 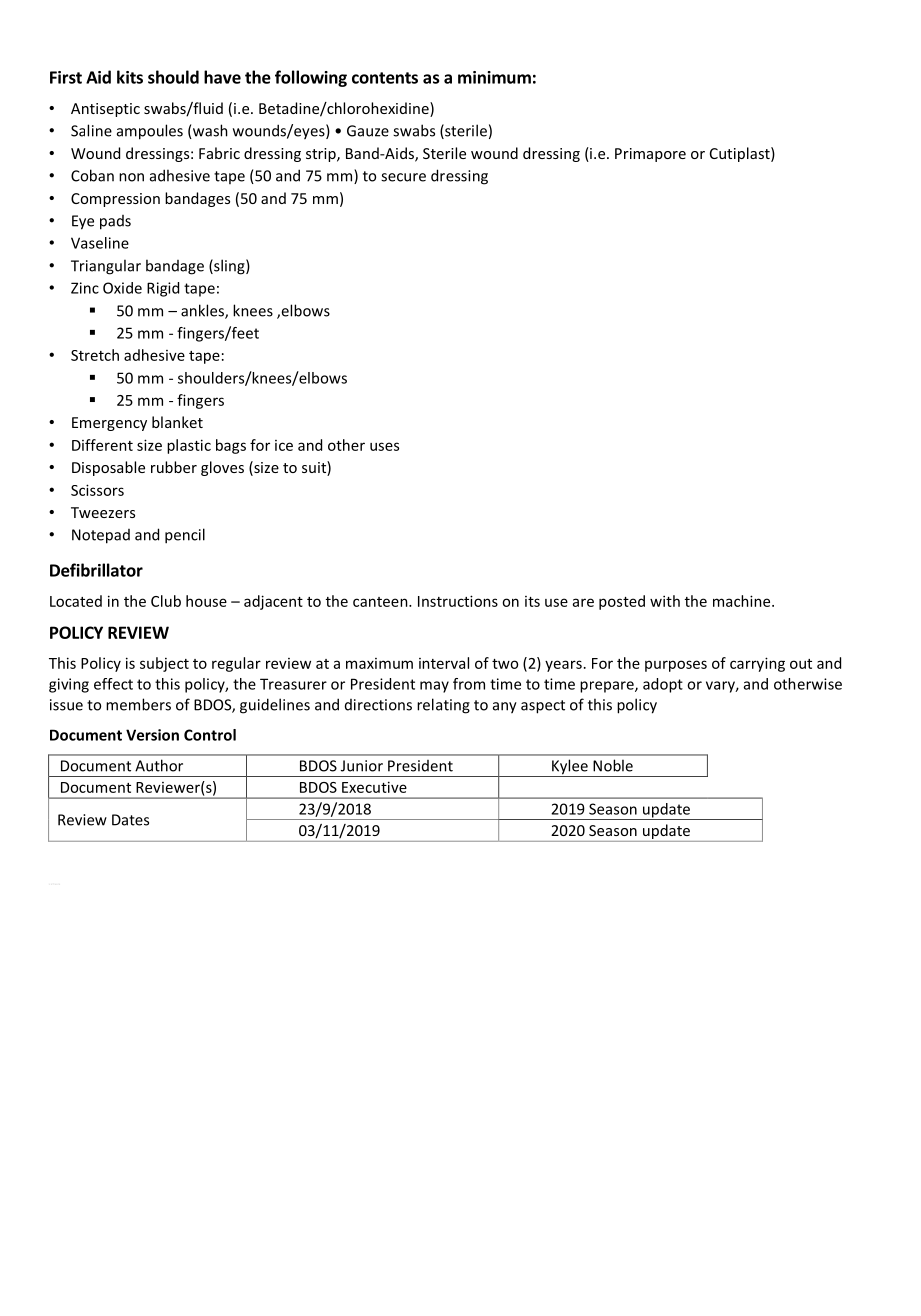 I want to click on with, so click(x=665, y=601).
